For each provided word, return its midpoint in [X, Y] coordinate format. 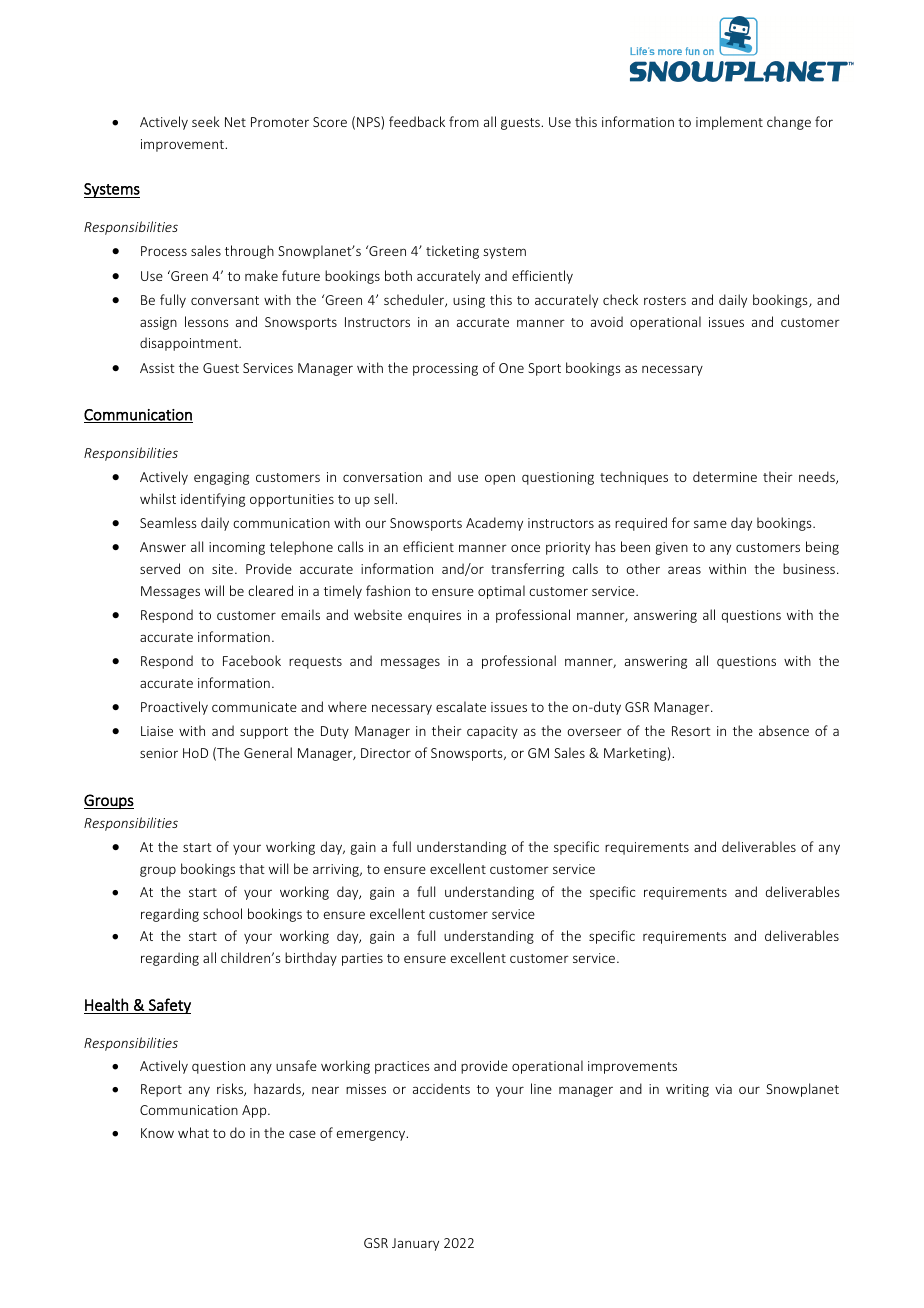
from [464, 121]
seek [206, 121]
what [193, 1132]
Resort [691, 731]
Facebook [252, 660]
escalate [461, 706]
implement [729, 123]
